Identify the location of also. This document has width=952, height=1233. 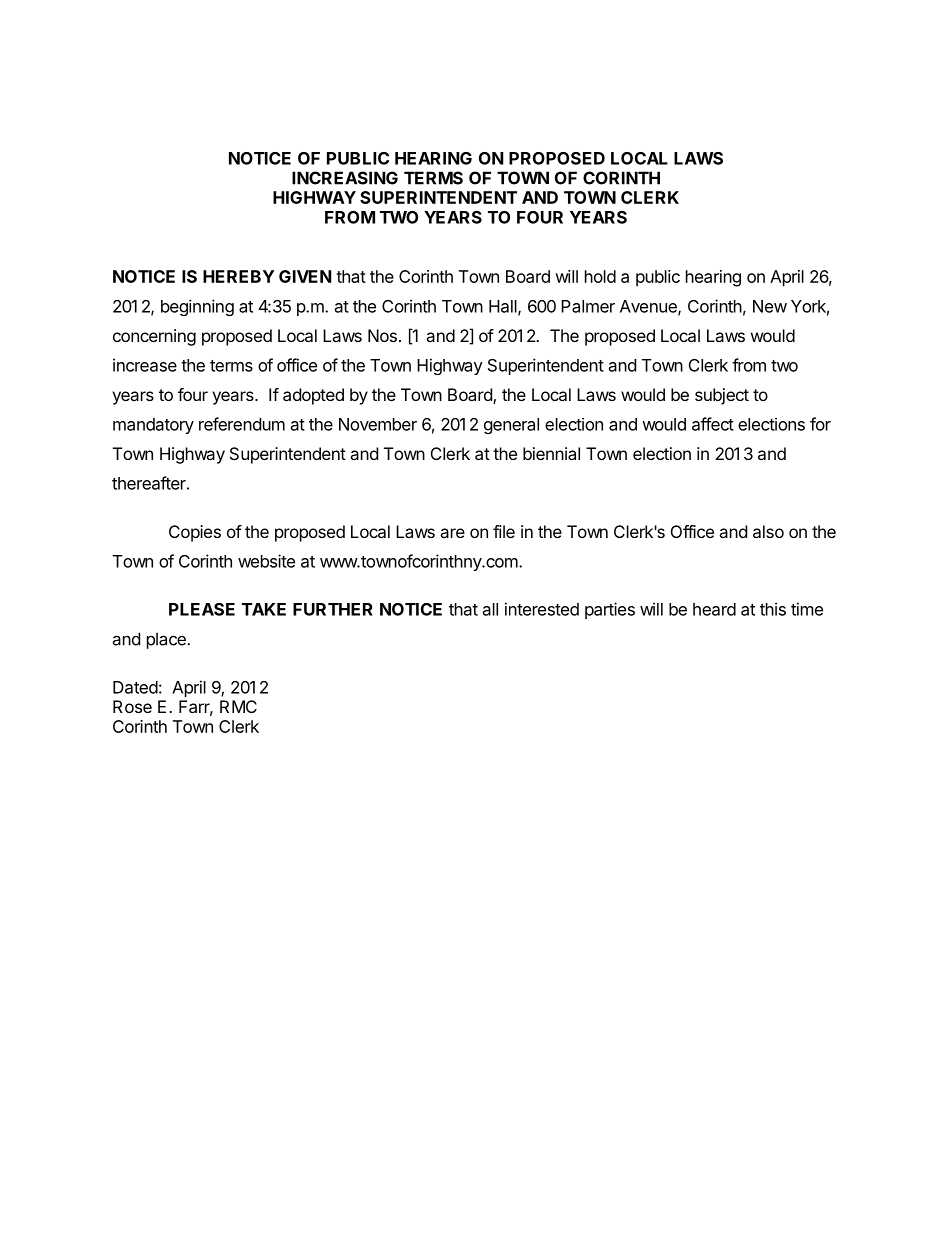
(768, 531).
